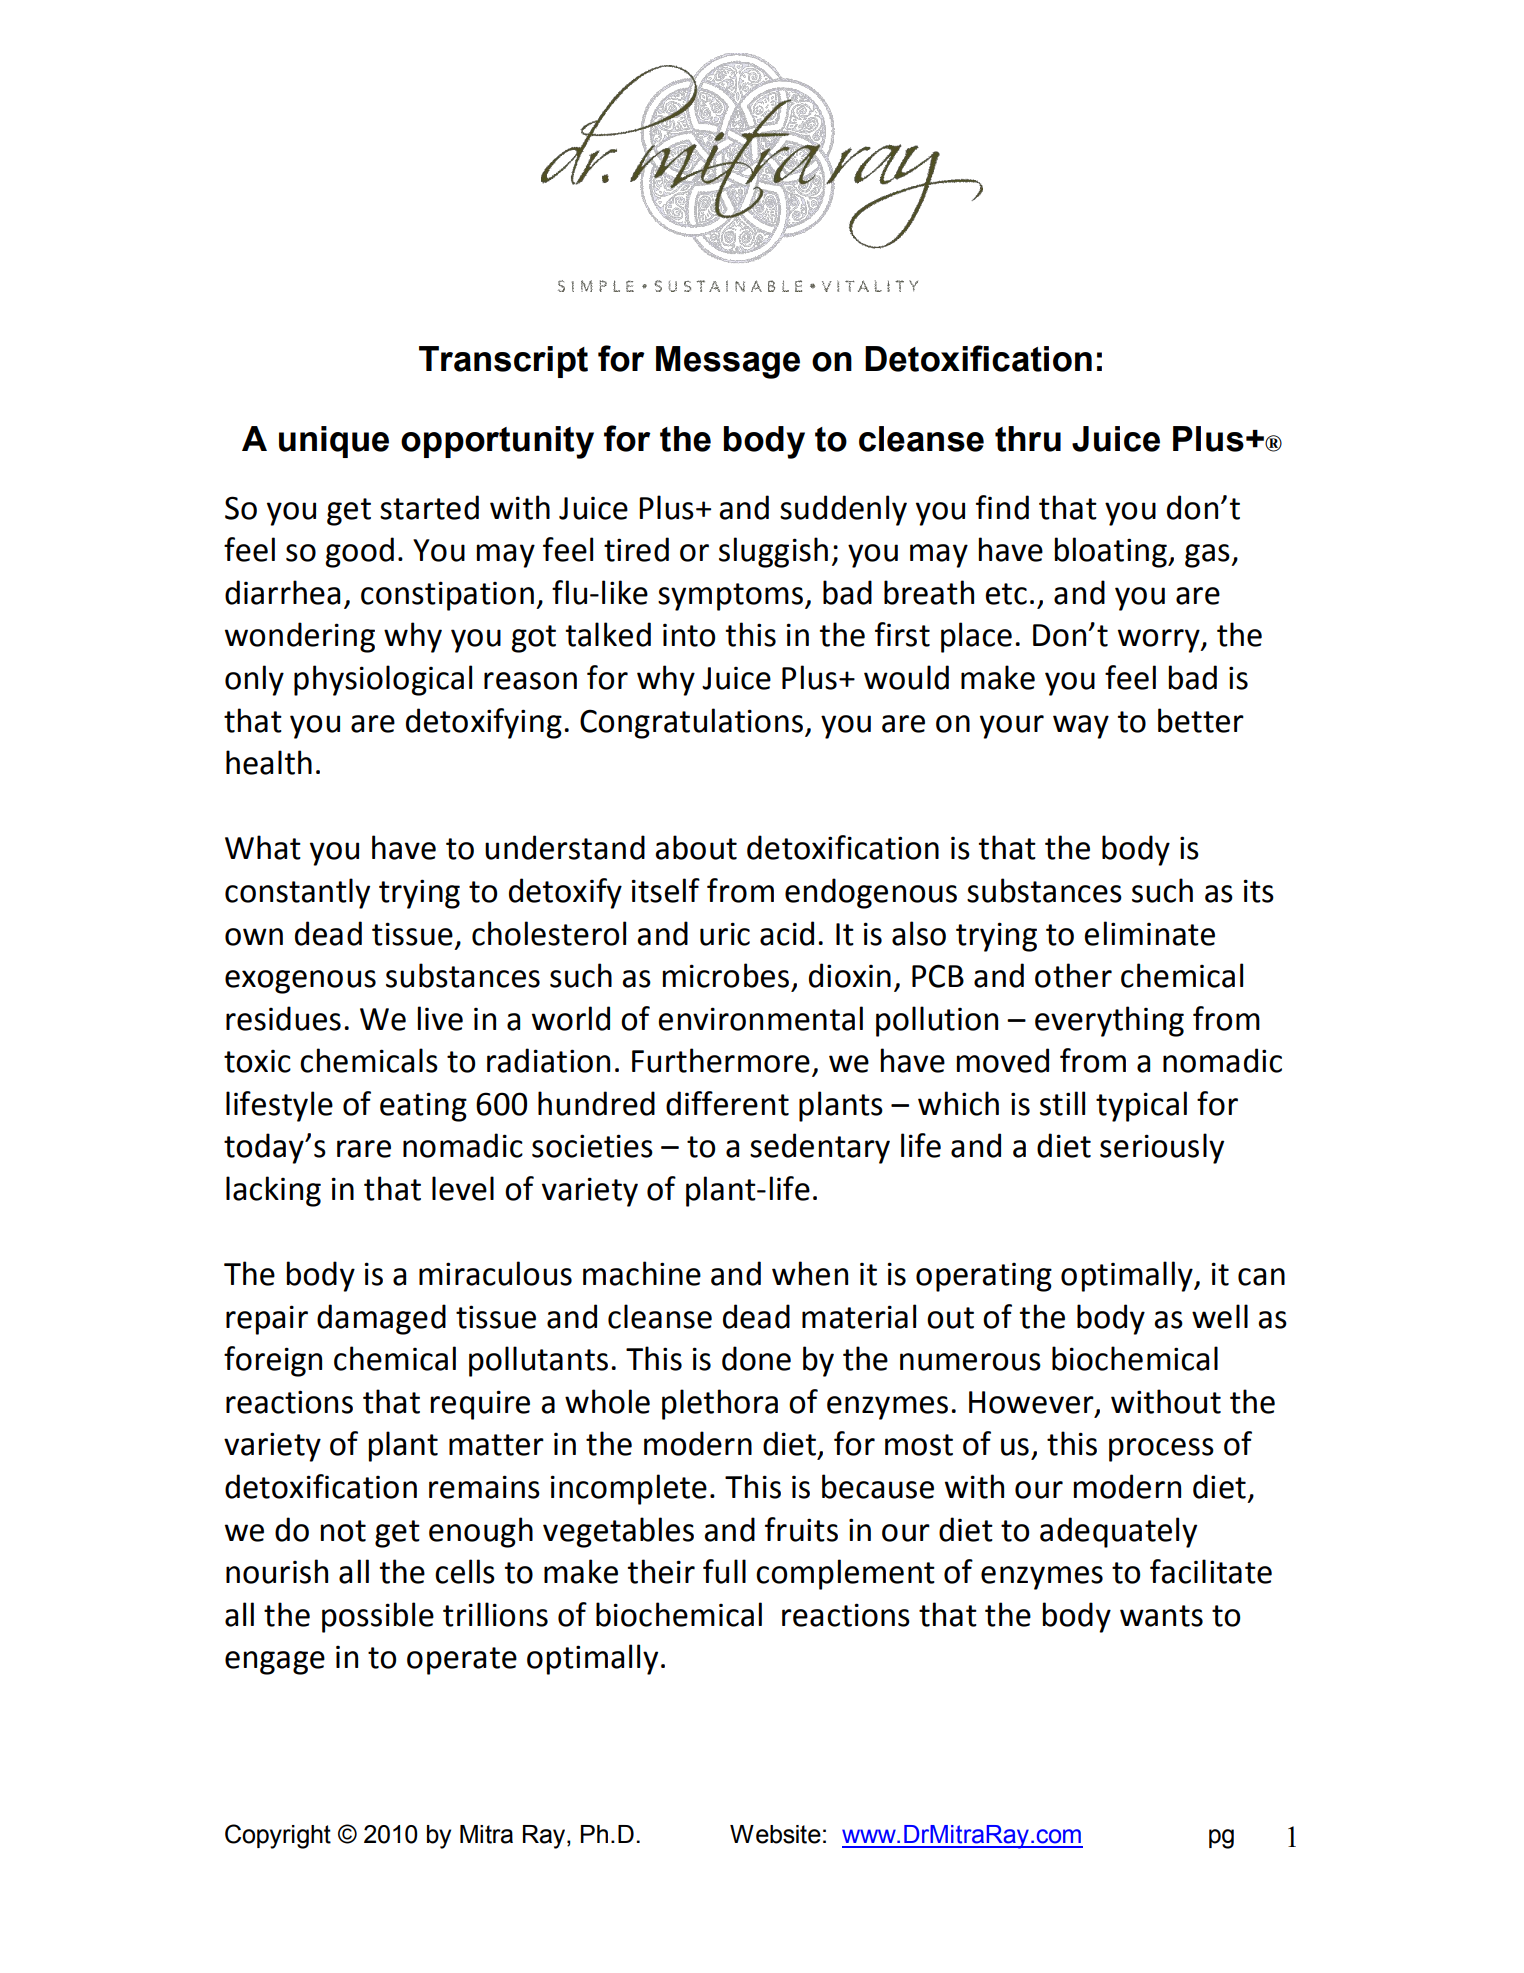 This page has height=1973, width=1524. What do you see at coordinates (278, 1836) in the page?
I see `Copyright` at bounding box center [278, 1836].
